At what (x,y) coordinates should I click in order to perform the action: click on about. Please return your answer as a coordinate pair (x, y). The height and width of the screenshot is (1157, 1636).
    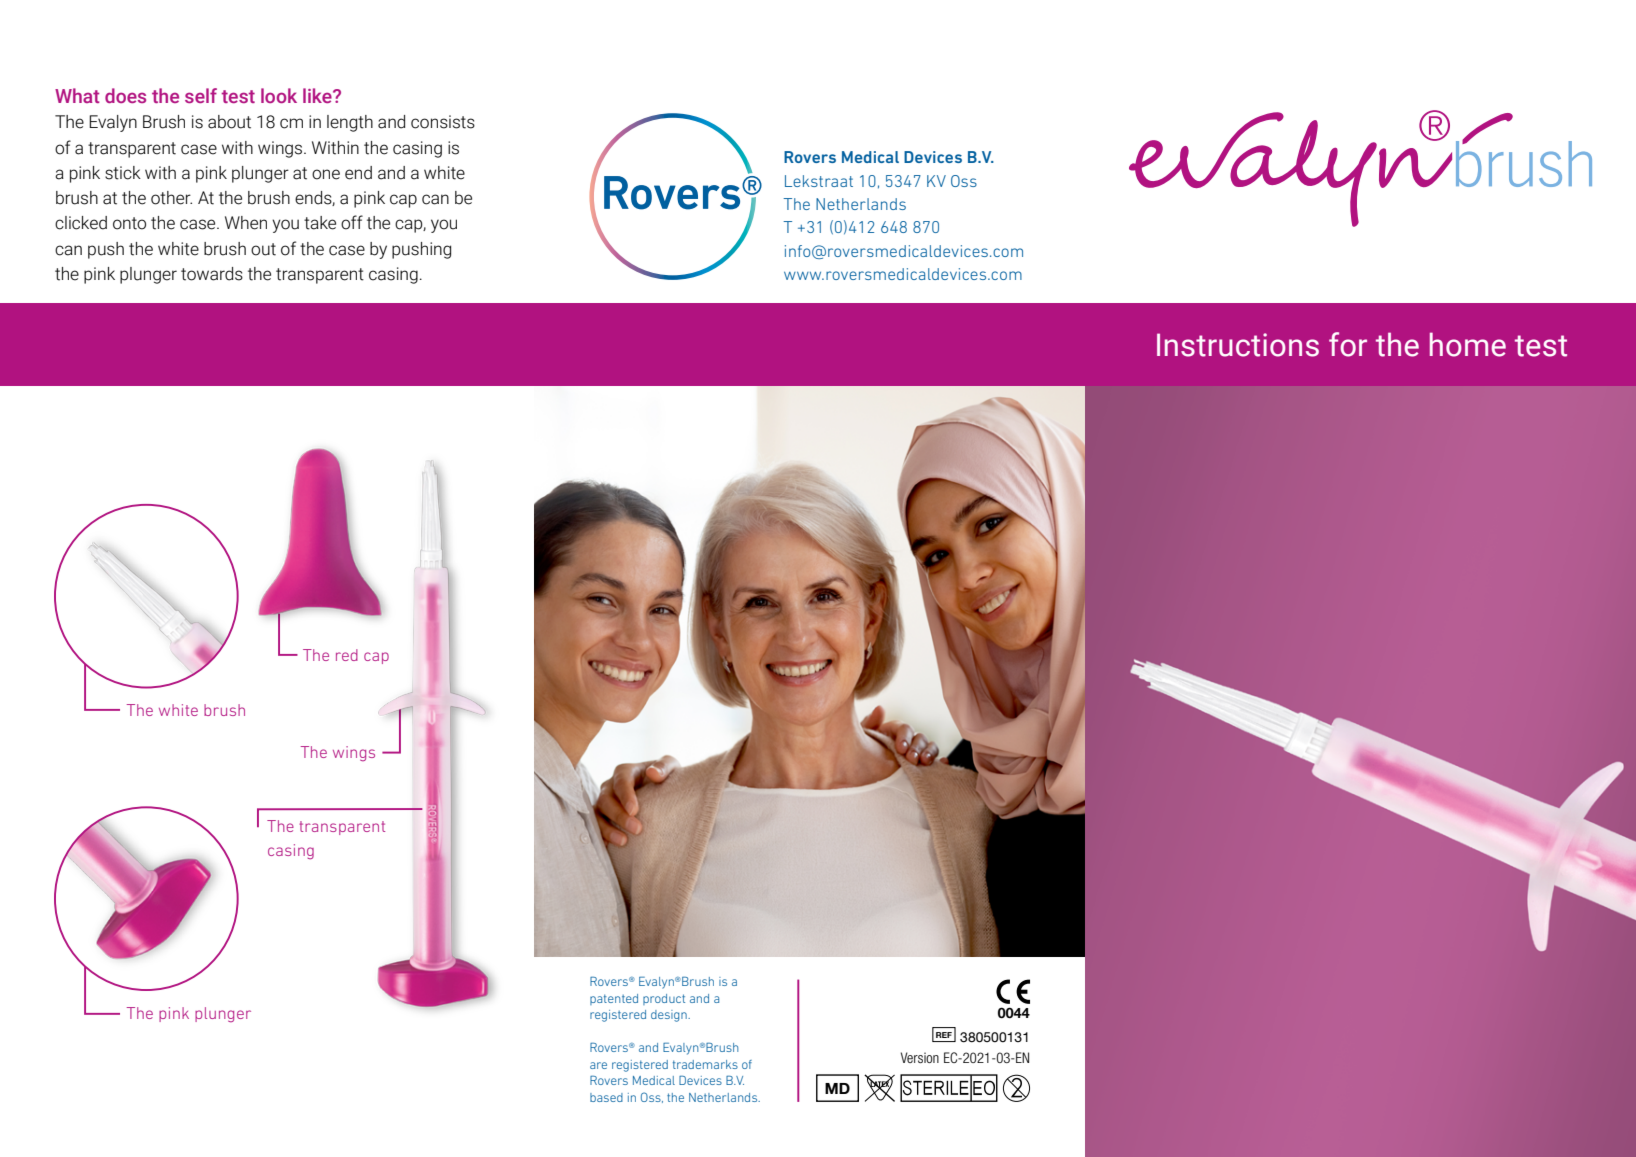
    Looking at the image, I should click on (229, 122).
